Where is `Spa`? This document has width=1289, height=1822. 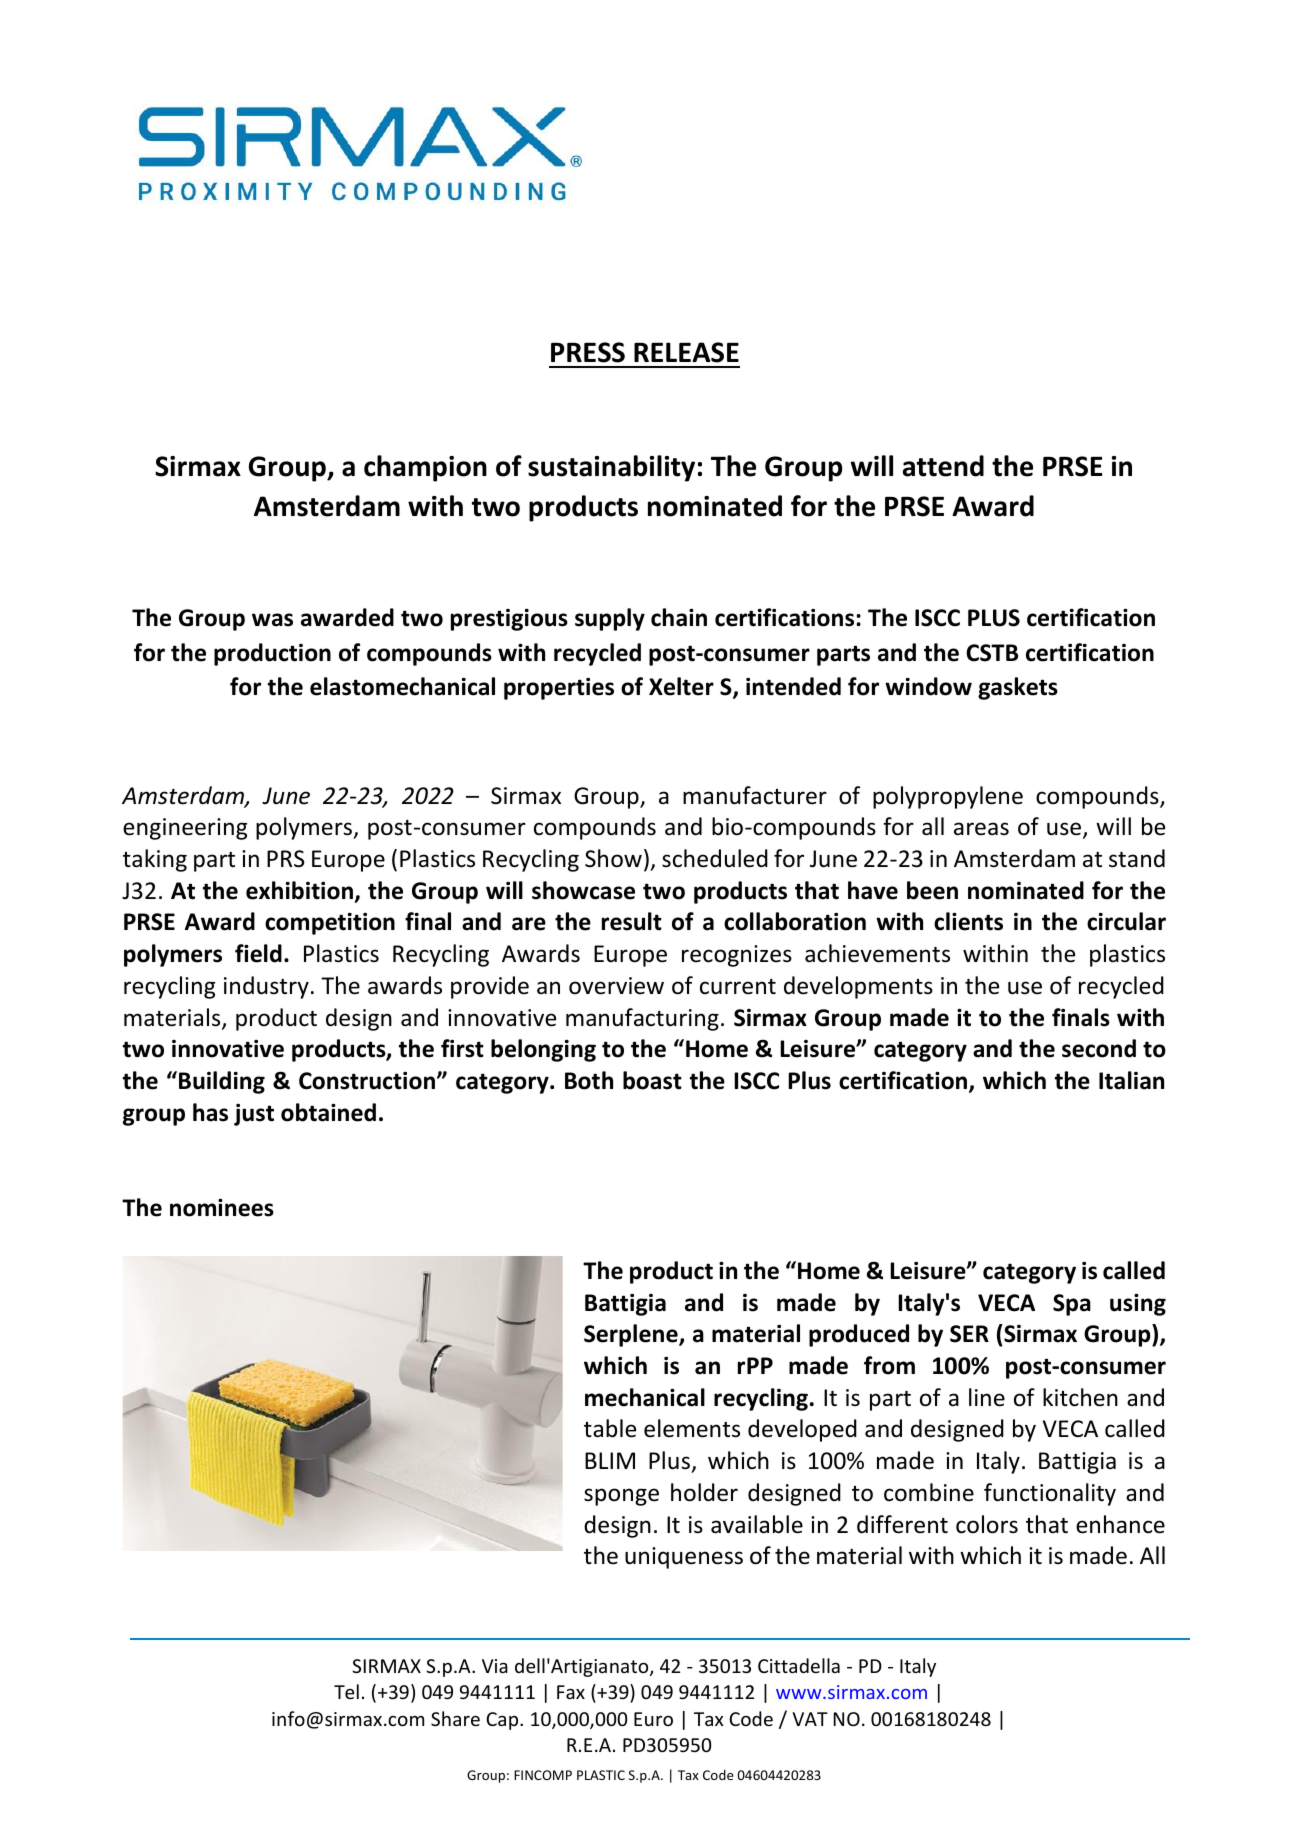 Spa is located at coordinates (1072, 1305).
